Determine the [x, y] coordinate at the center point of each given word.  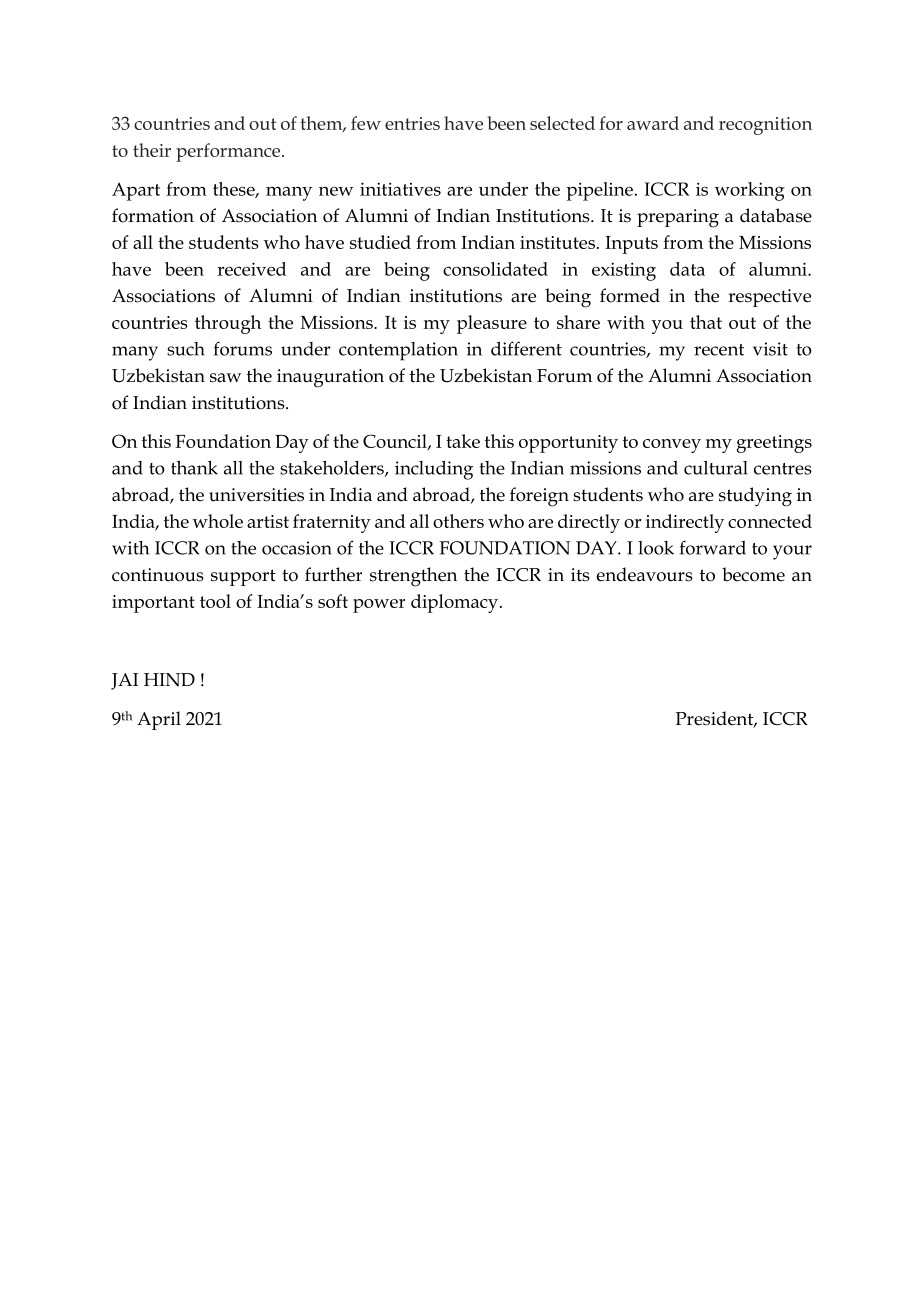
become [753, 574]
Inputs [631, 245]
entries [412, 123]
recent [719, 350]
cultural [716, 468]
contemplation [398, 351]
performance [229, 152]
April [159, 720]
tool [215, 601]
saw [225, 378]
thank [194, 468]
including [434, 470]
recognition [765, 126]
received [251, 269]
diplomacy [454, 603]
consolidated [495, 269]
